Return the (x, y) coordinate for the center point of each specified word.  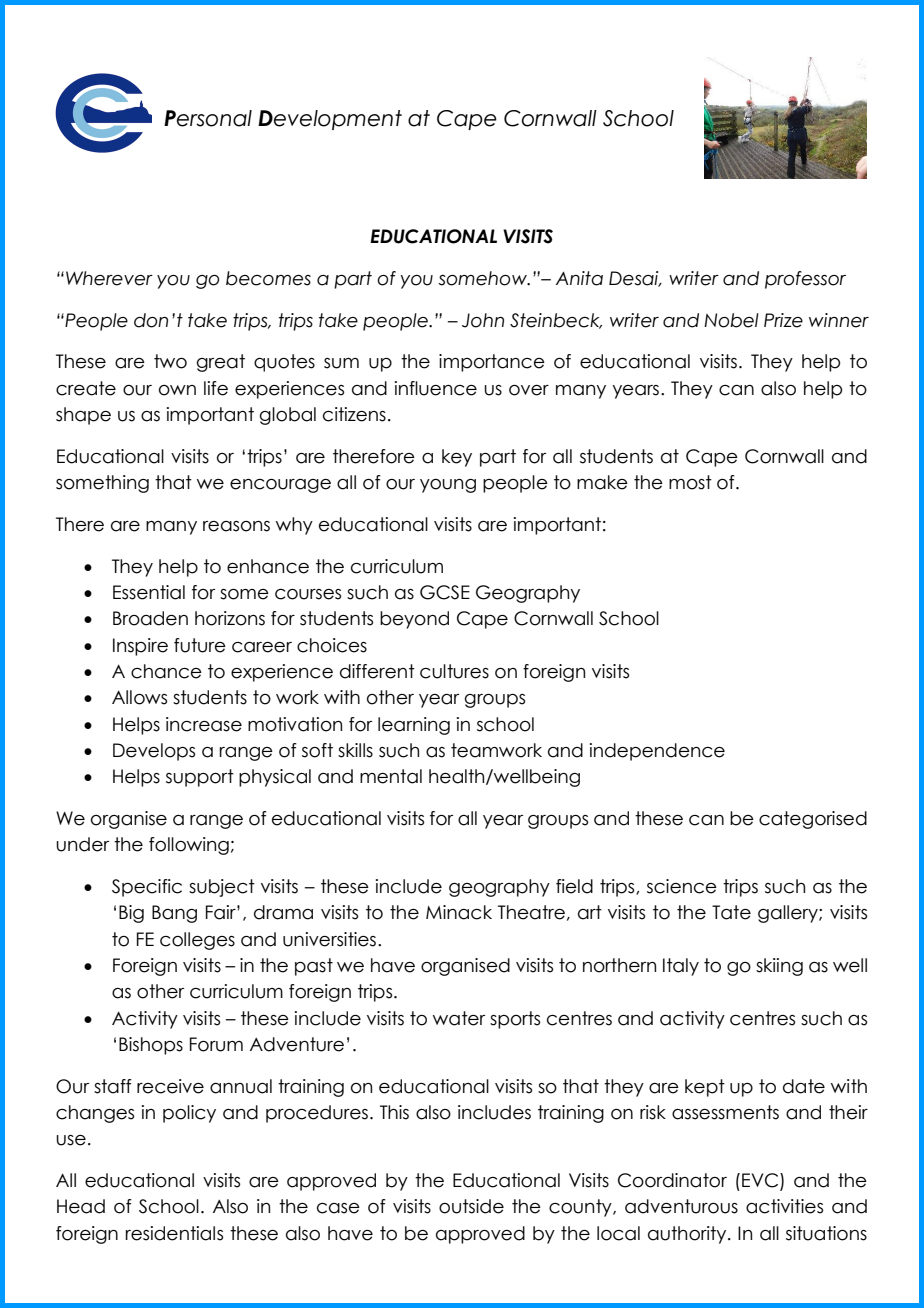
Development (330, 120)
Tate (731, 912)
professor (805, 280)
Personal (208, 118)
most (690, 482)
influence (436, 388)
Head (81, 1206)
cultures (454, 671)
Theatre (531, 912)
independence (657, 752)
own (177, 390)
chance (166, 671)
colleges (197, 941)
